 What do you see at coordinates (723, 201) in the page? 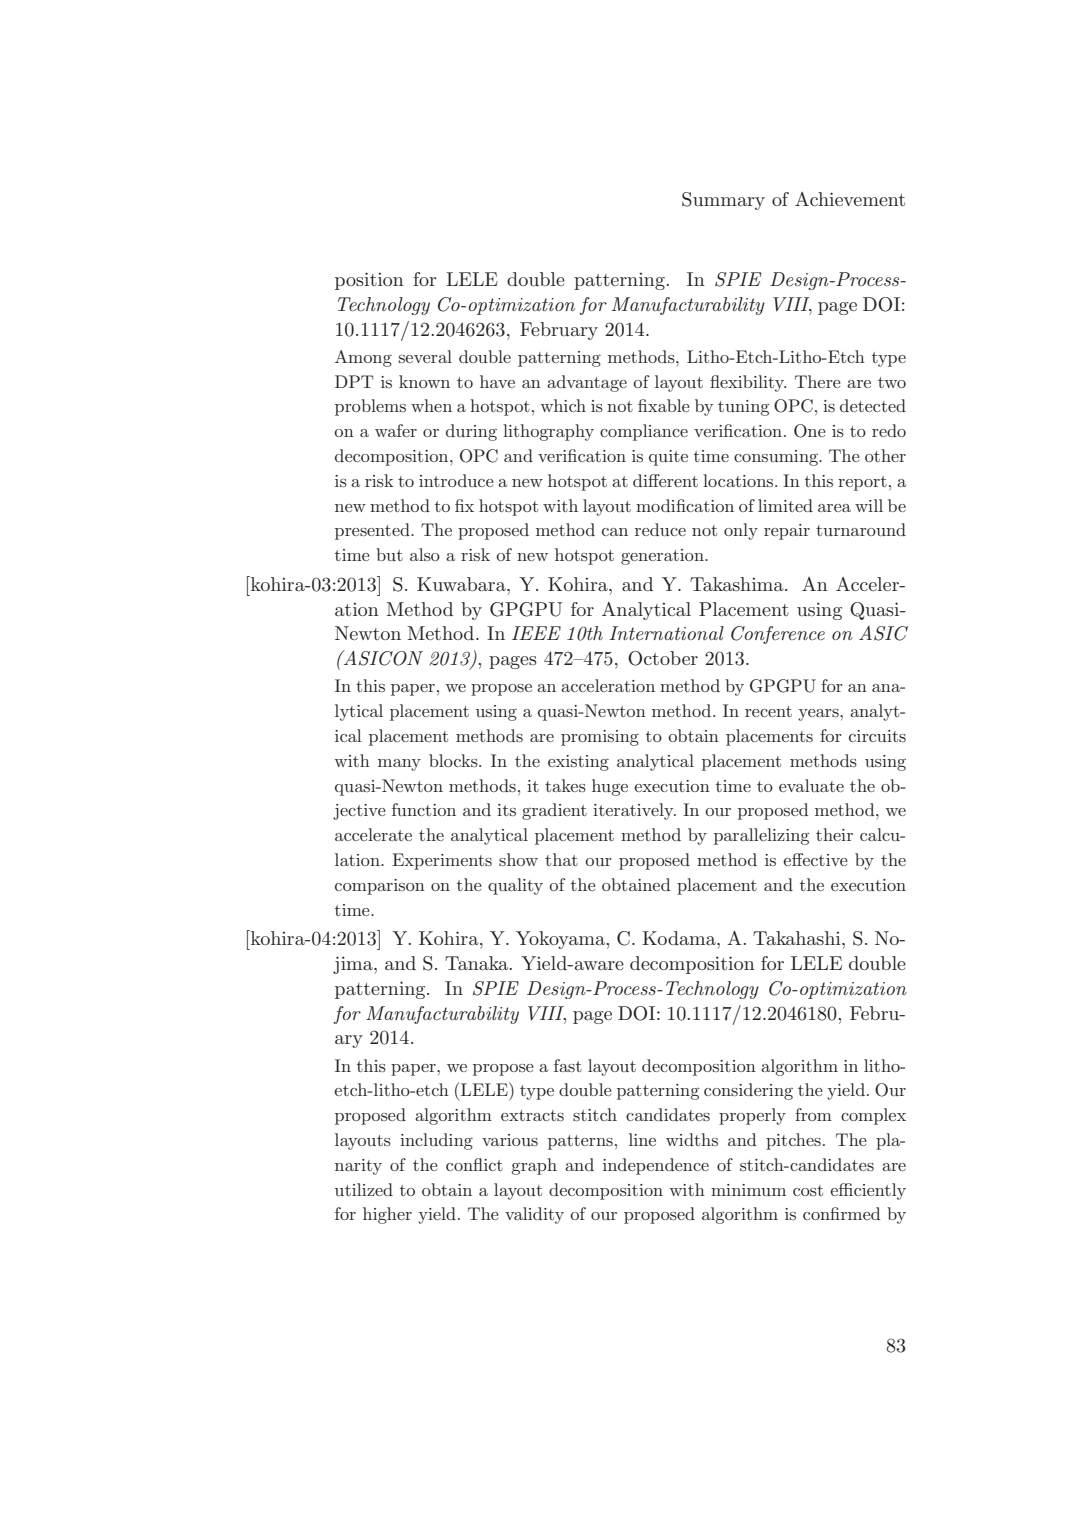
I see `Summary` at bounding box center [723, 201].
